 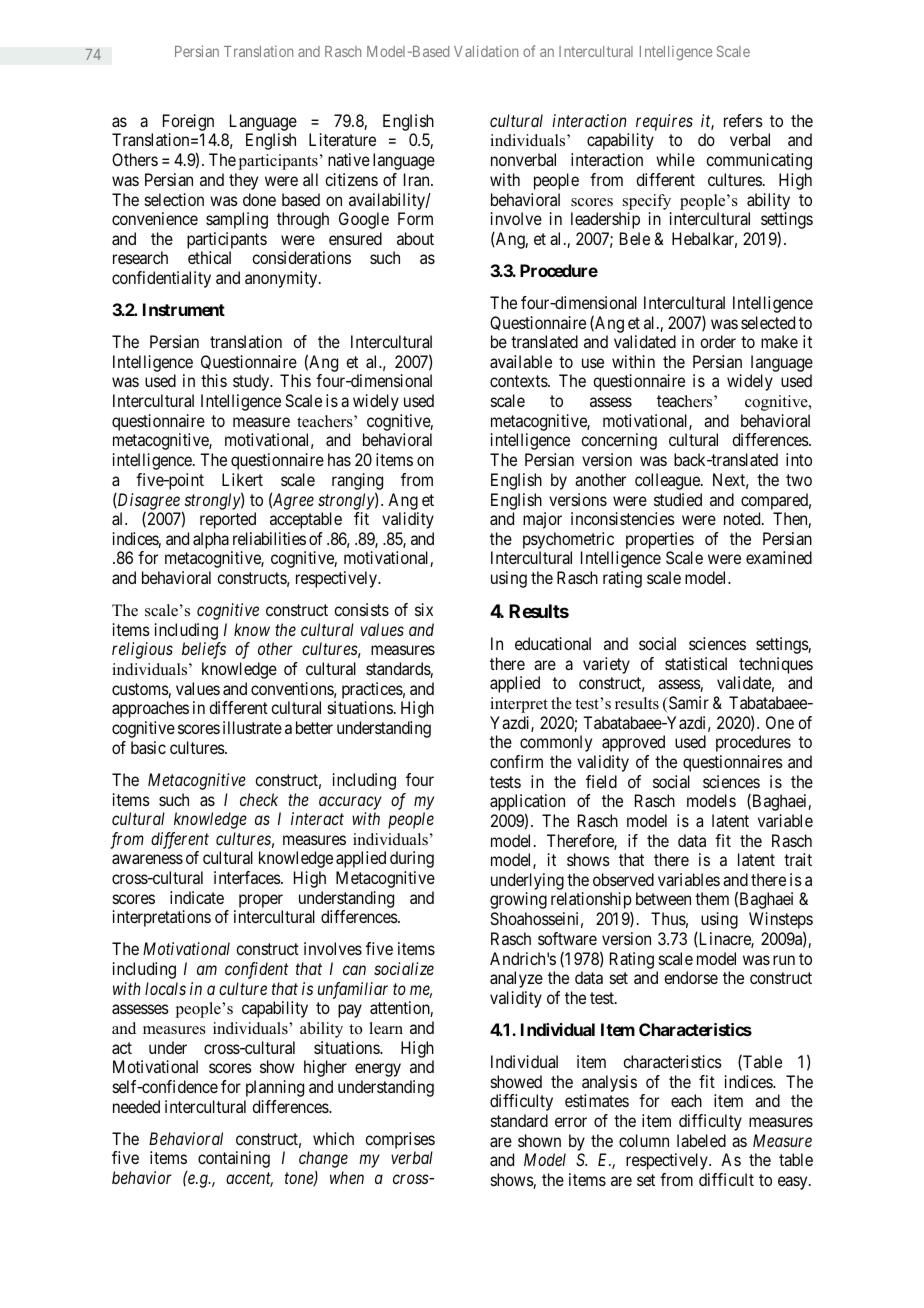 What do you see at coordinates (718, 341) in the screenshot?
I see `order` at bounding box center [718, 341].
